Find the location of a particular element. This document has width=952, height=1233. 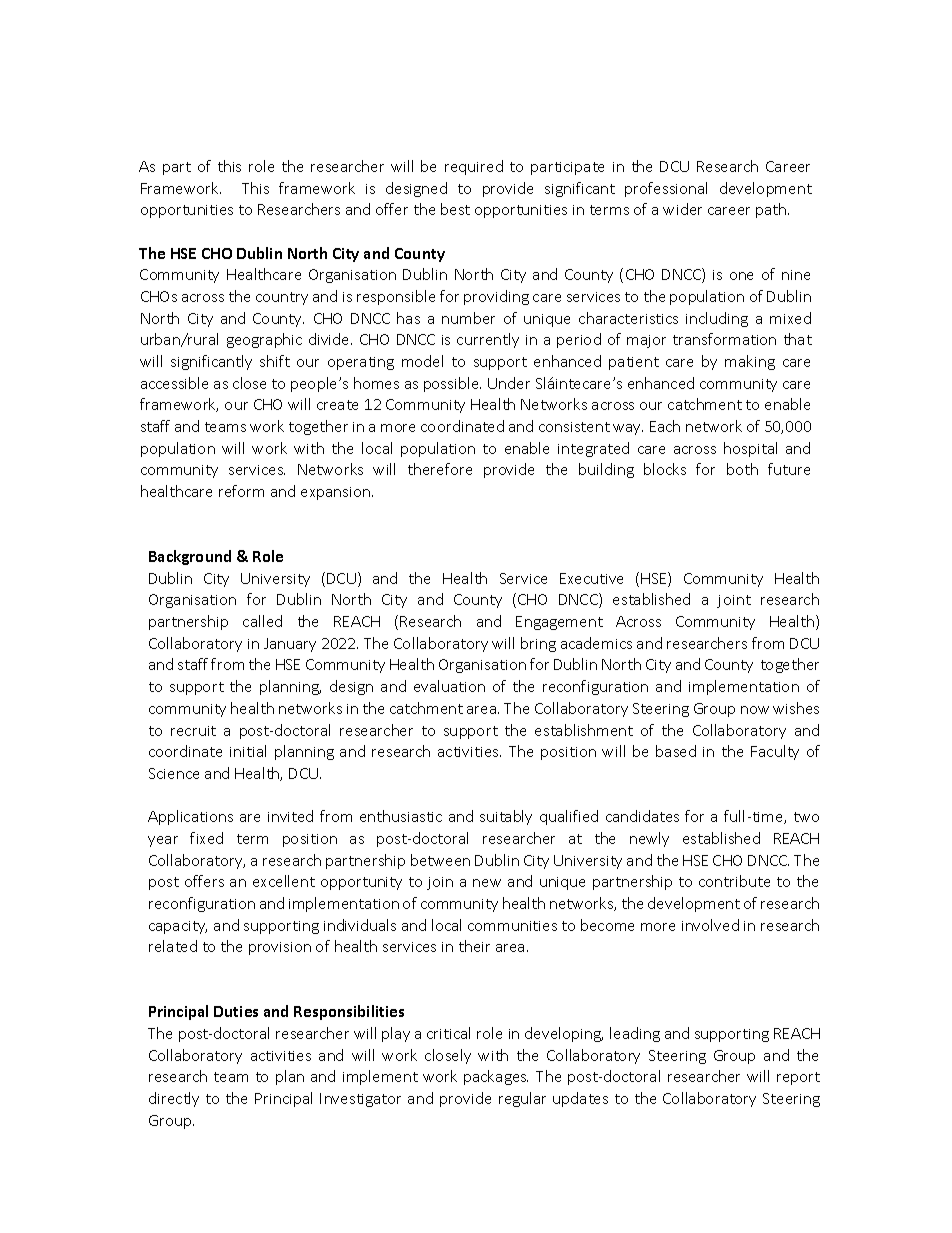

best is located at coordinates (455, 209).
